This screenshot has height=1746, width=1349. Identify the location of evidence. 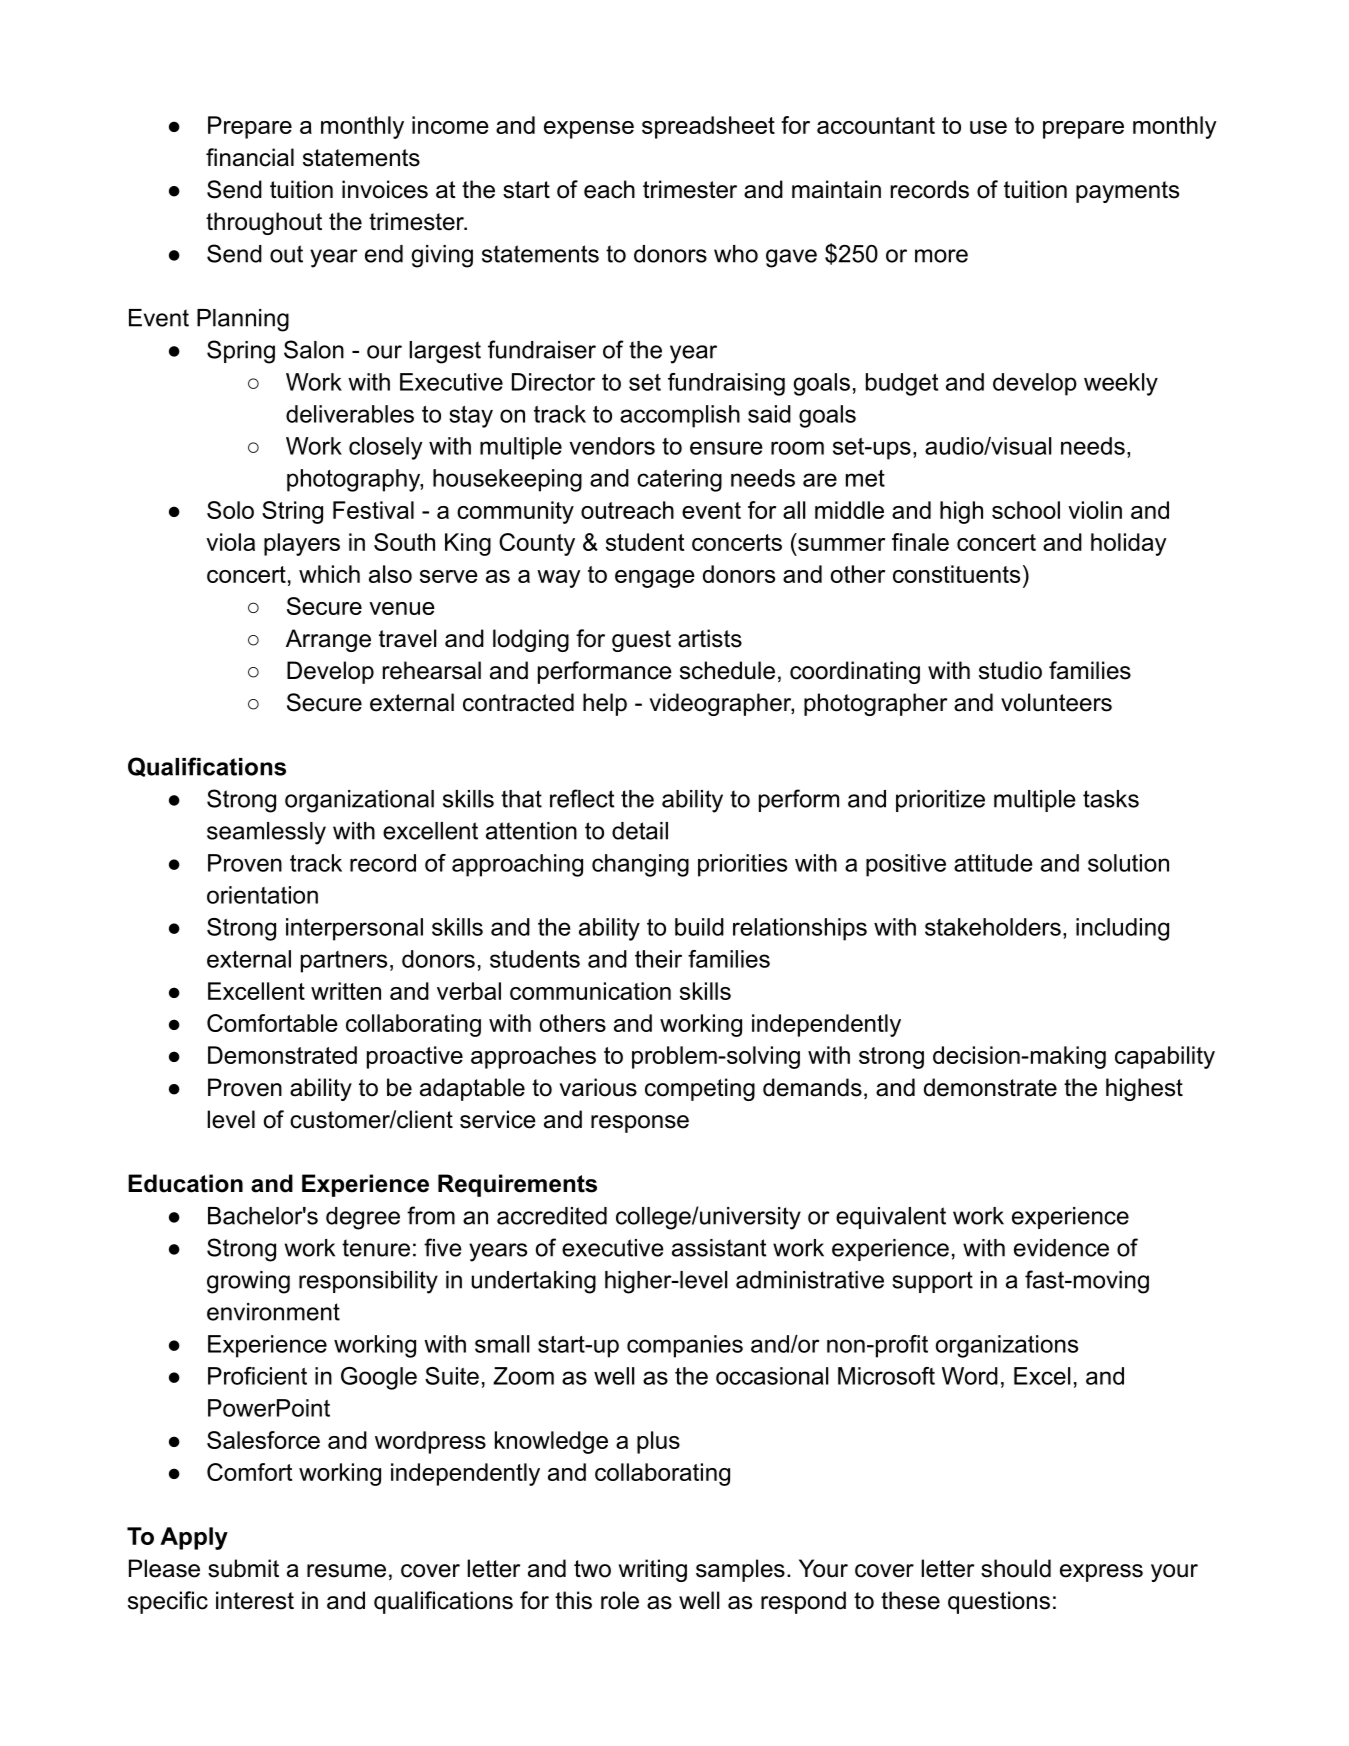
(1061, 1248).
